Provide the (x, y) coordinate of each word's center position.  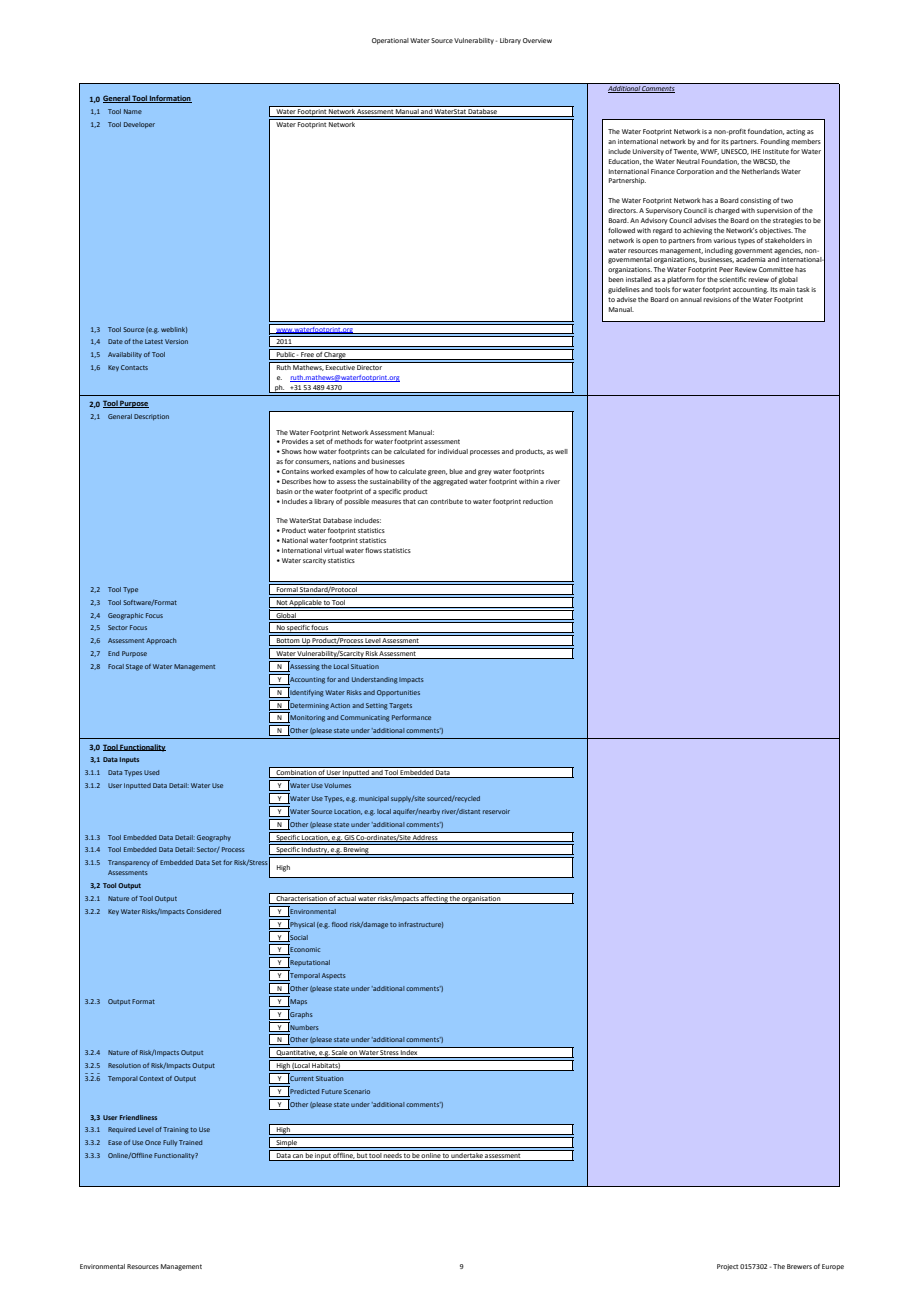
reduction (538, 501)
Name (133, 111)
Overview (537, 40)
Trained (190, 1142)
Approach (161, 641)
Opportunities (398, 693)
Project (727, 1267)
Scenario (357, 1091)
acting (795, 132)
